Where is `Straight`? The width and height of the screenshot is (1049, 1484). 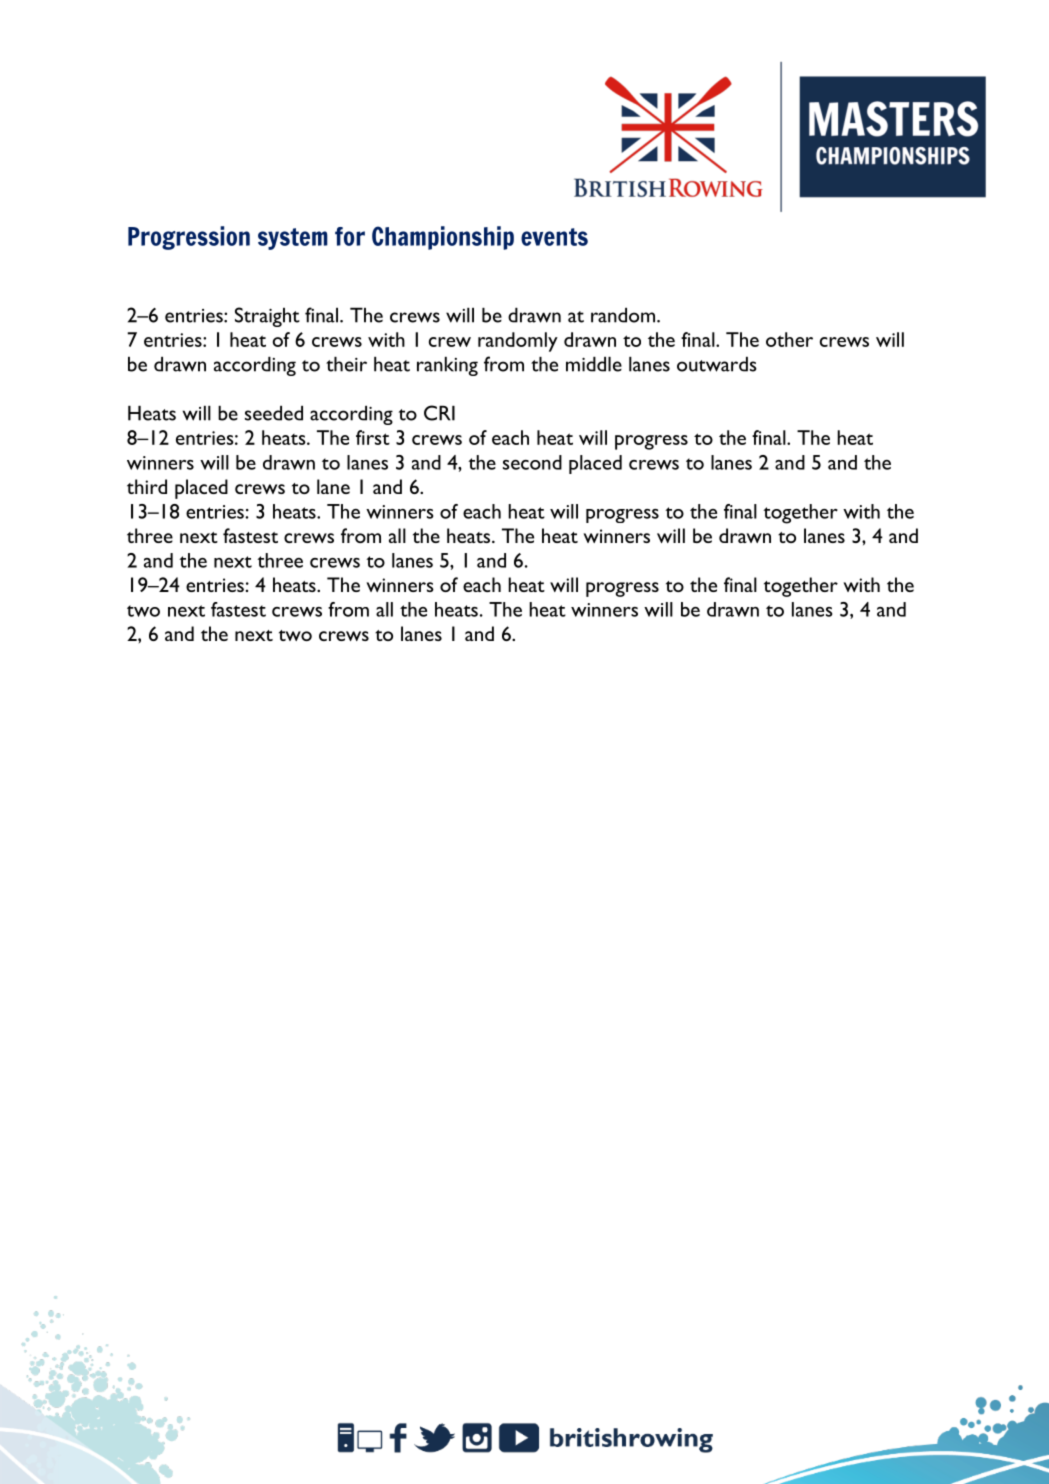 Straight is located at coordinates (267, 317).
